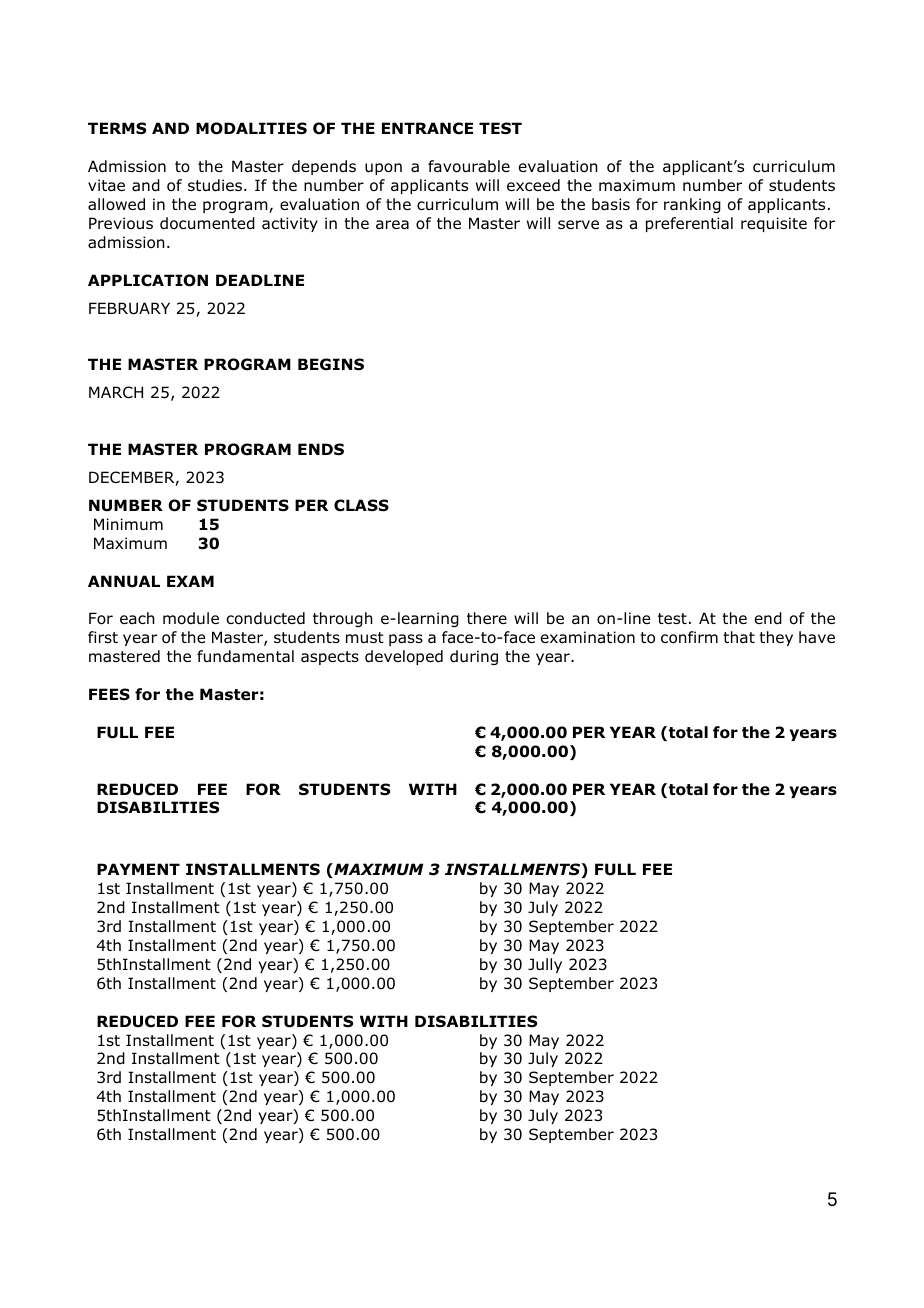 Image resolution: width=924 pixels, height=1308 pixels. Describe the element at coordinates (692, 205) in the page. I see `ranking` at that location.
